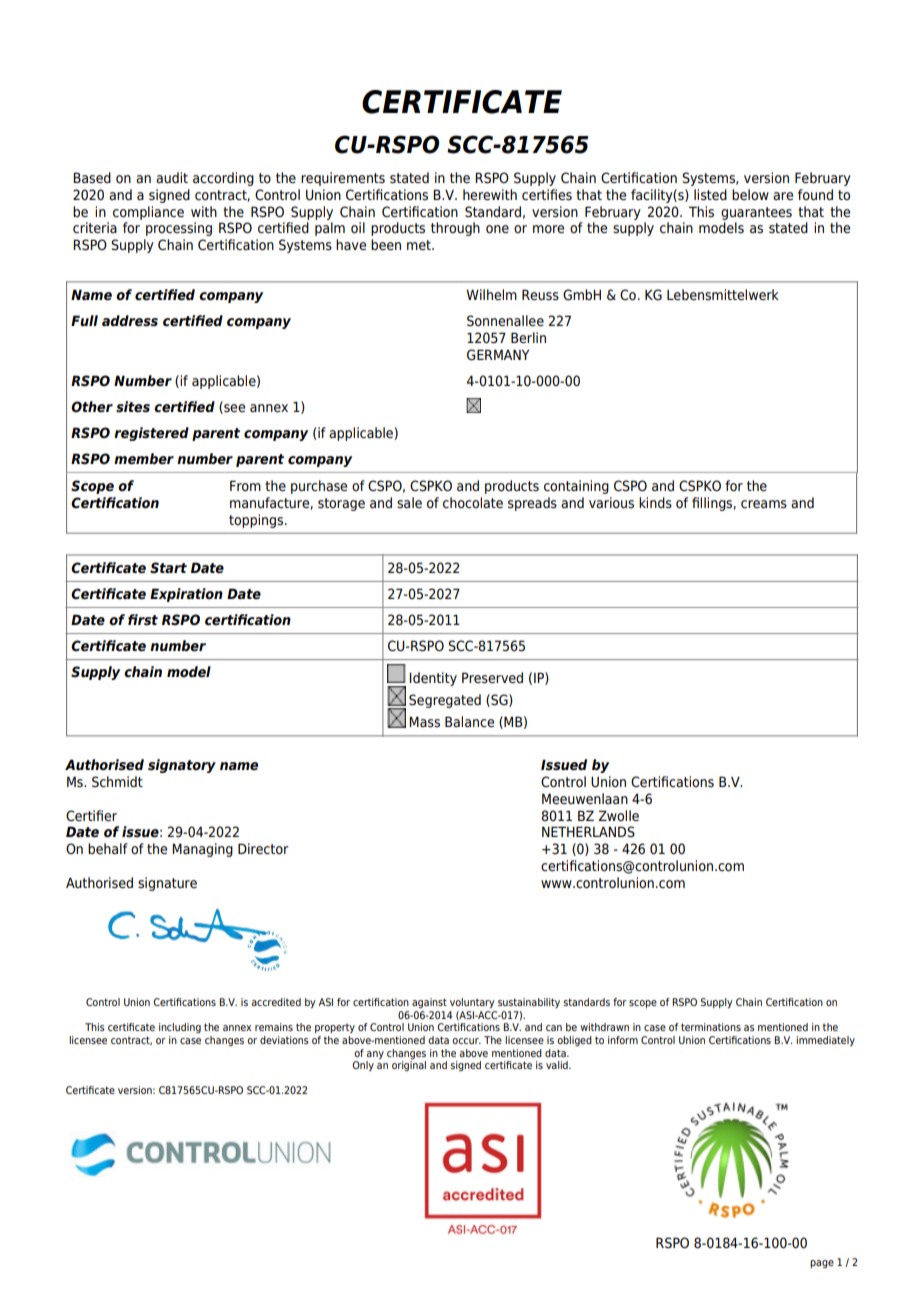 The width and height of the document is (924, 1308). I want to click on including, so click(180, 1028).
